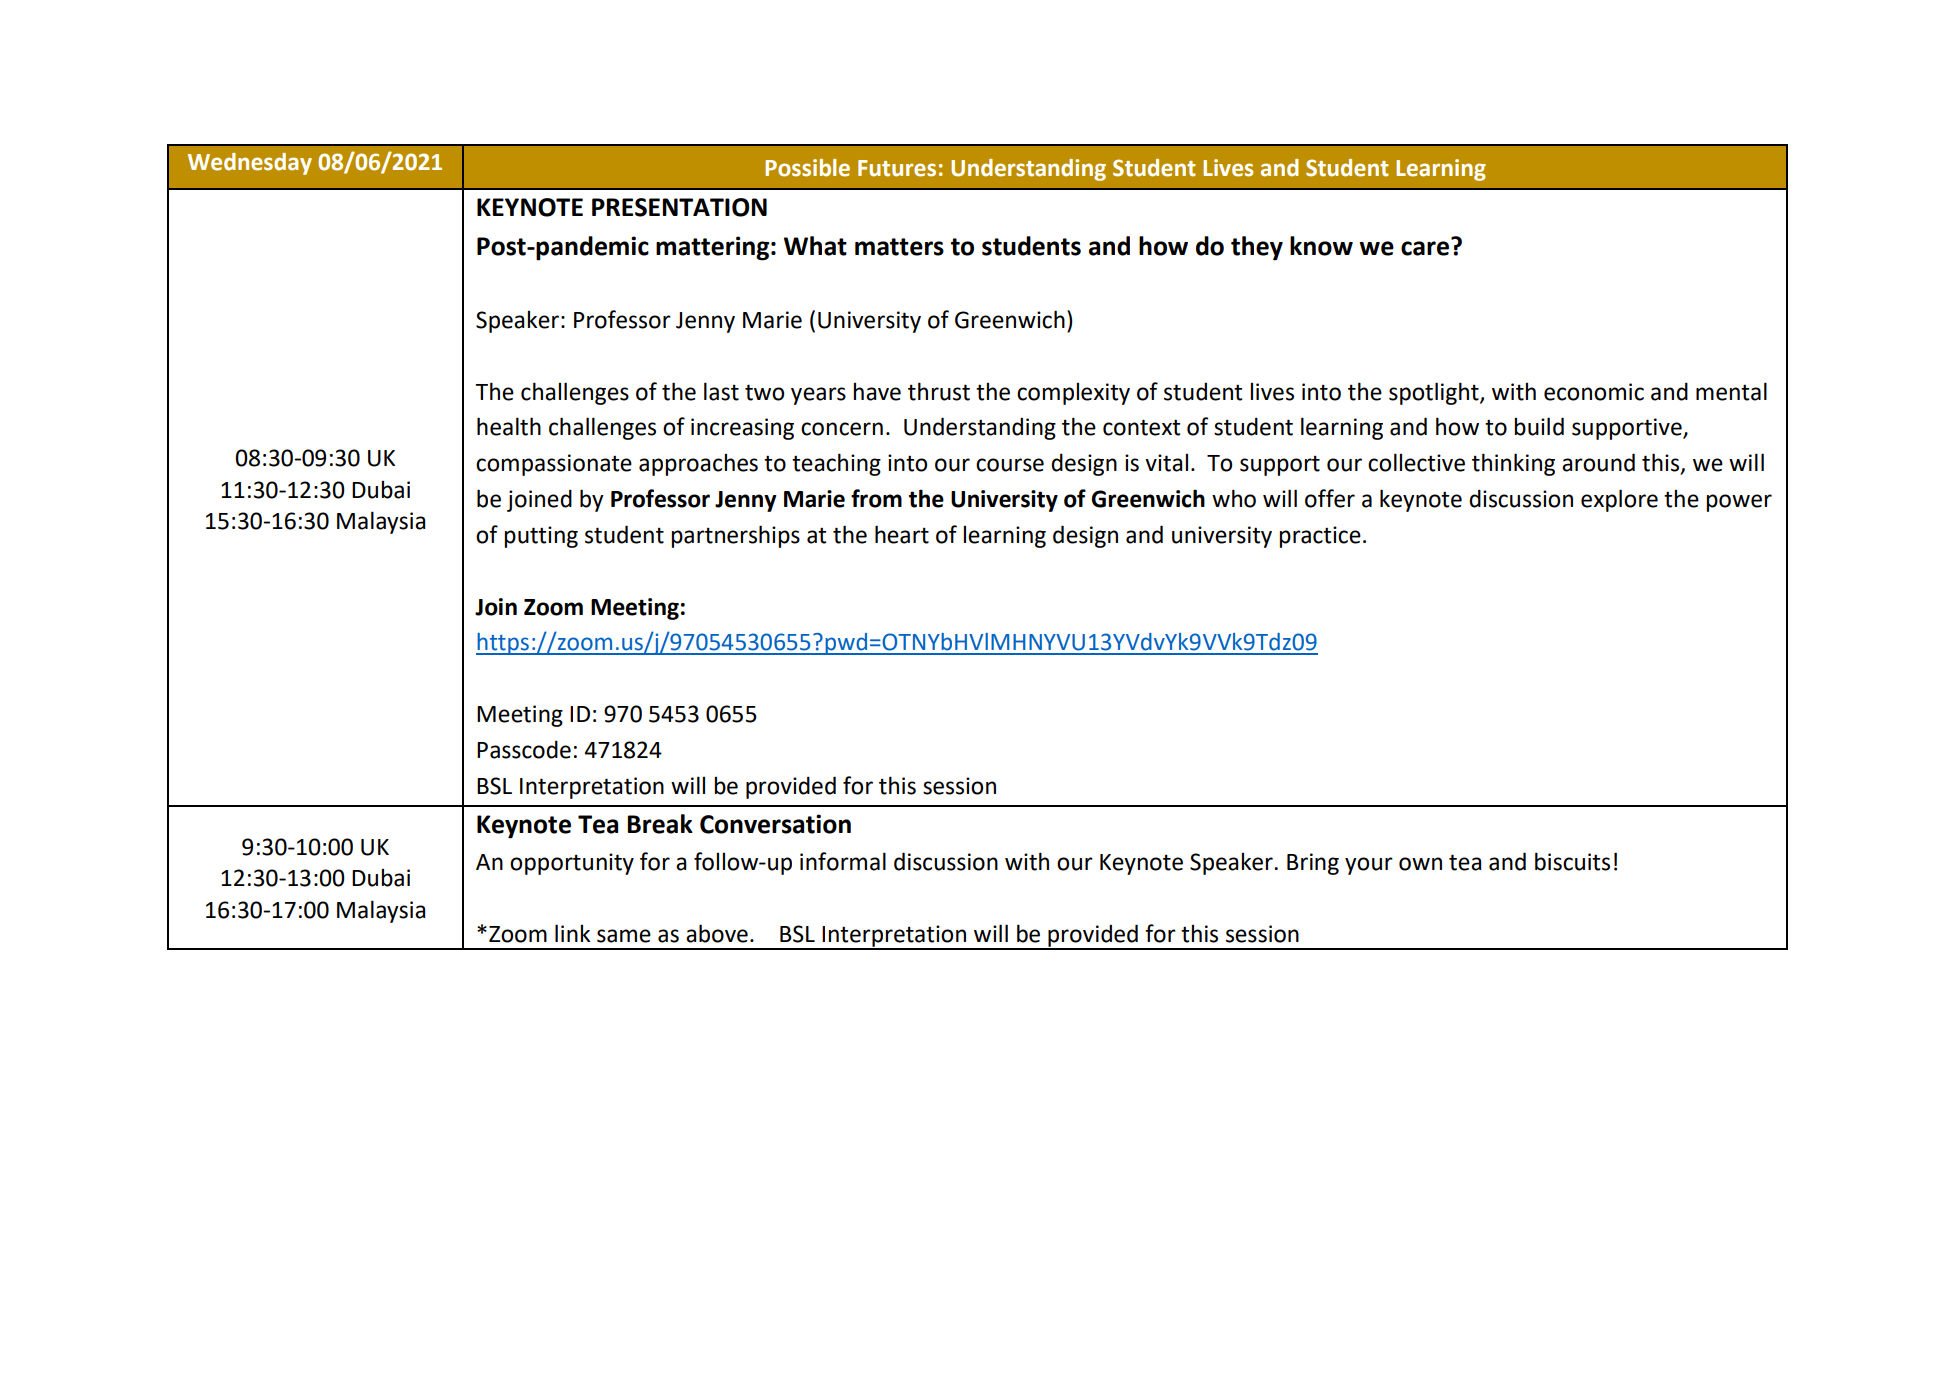 This screenshot has height=1382, width=1955. Describe the element at coordinates (1010, 465) in the screenshot. I see `course` at that location.
